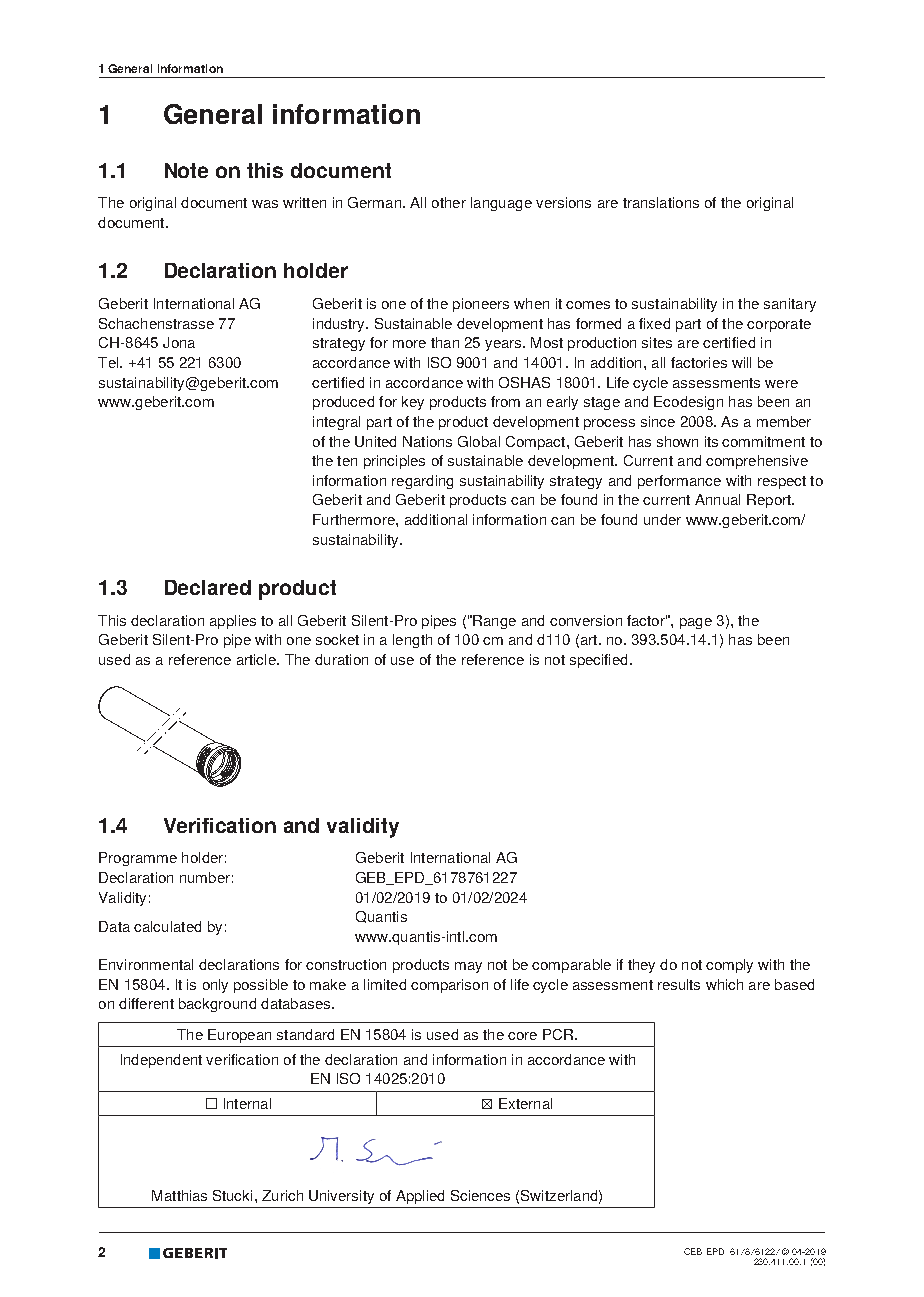  I want to click on other, so click(449, 202).
